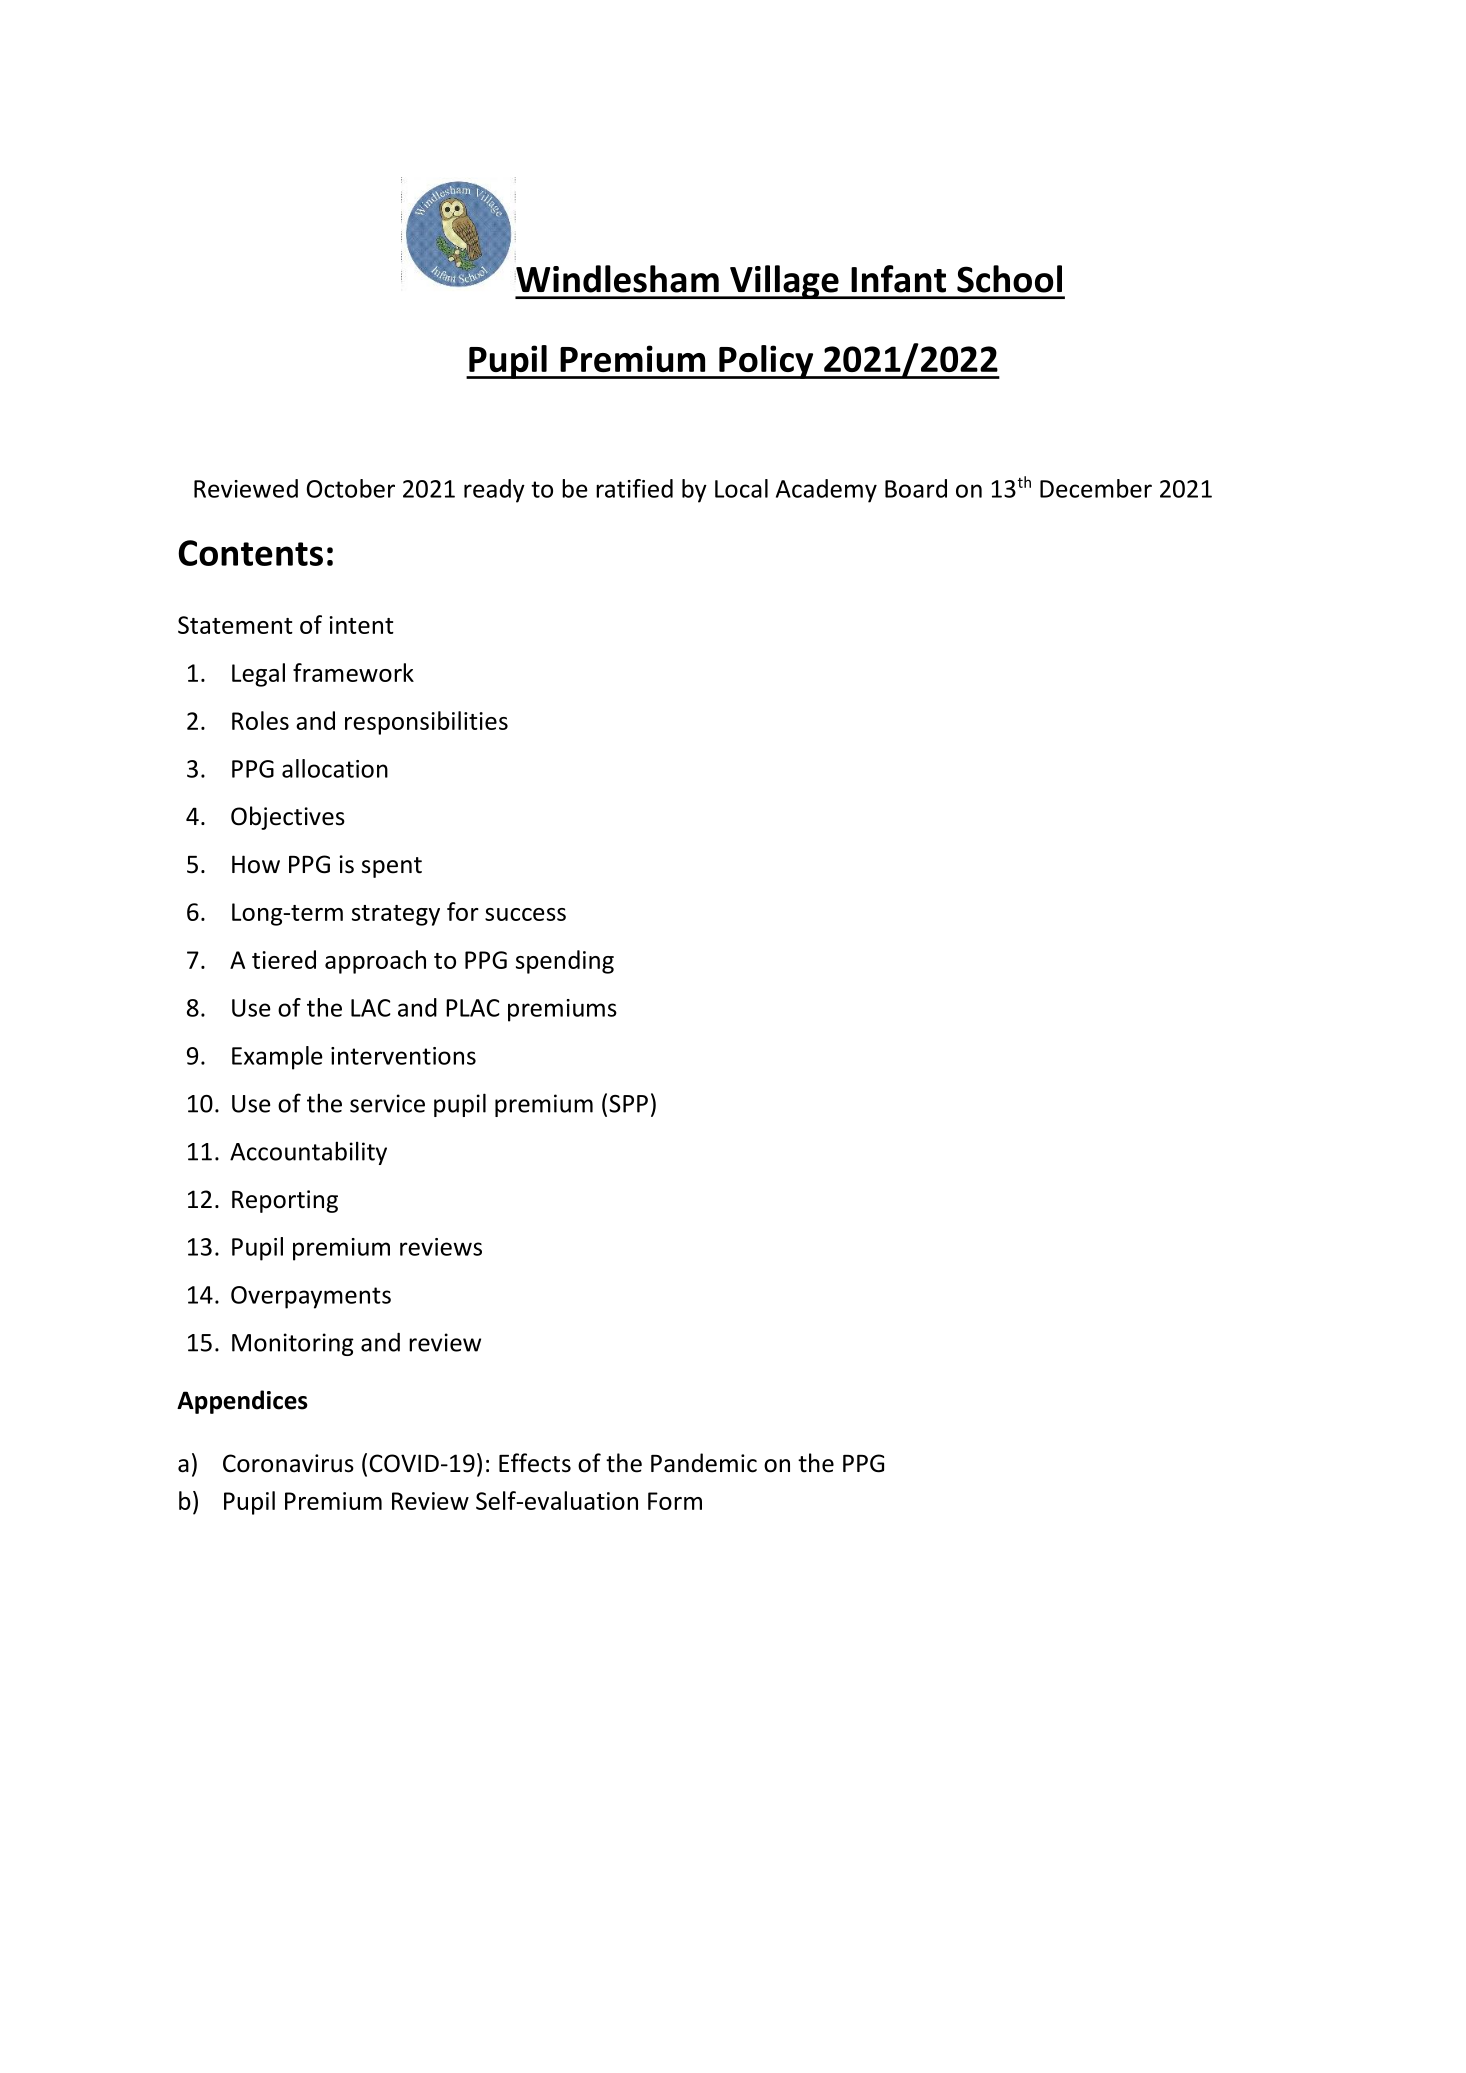  I want to click on Policy, so click(766, 362).
